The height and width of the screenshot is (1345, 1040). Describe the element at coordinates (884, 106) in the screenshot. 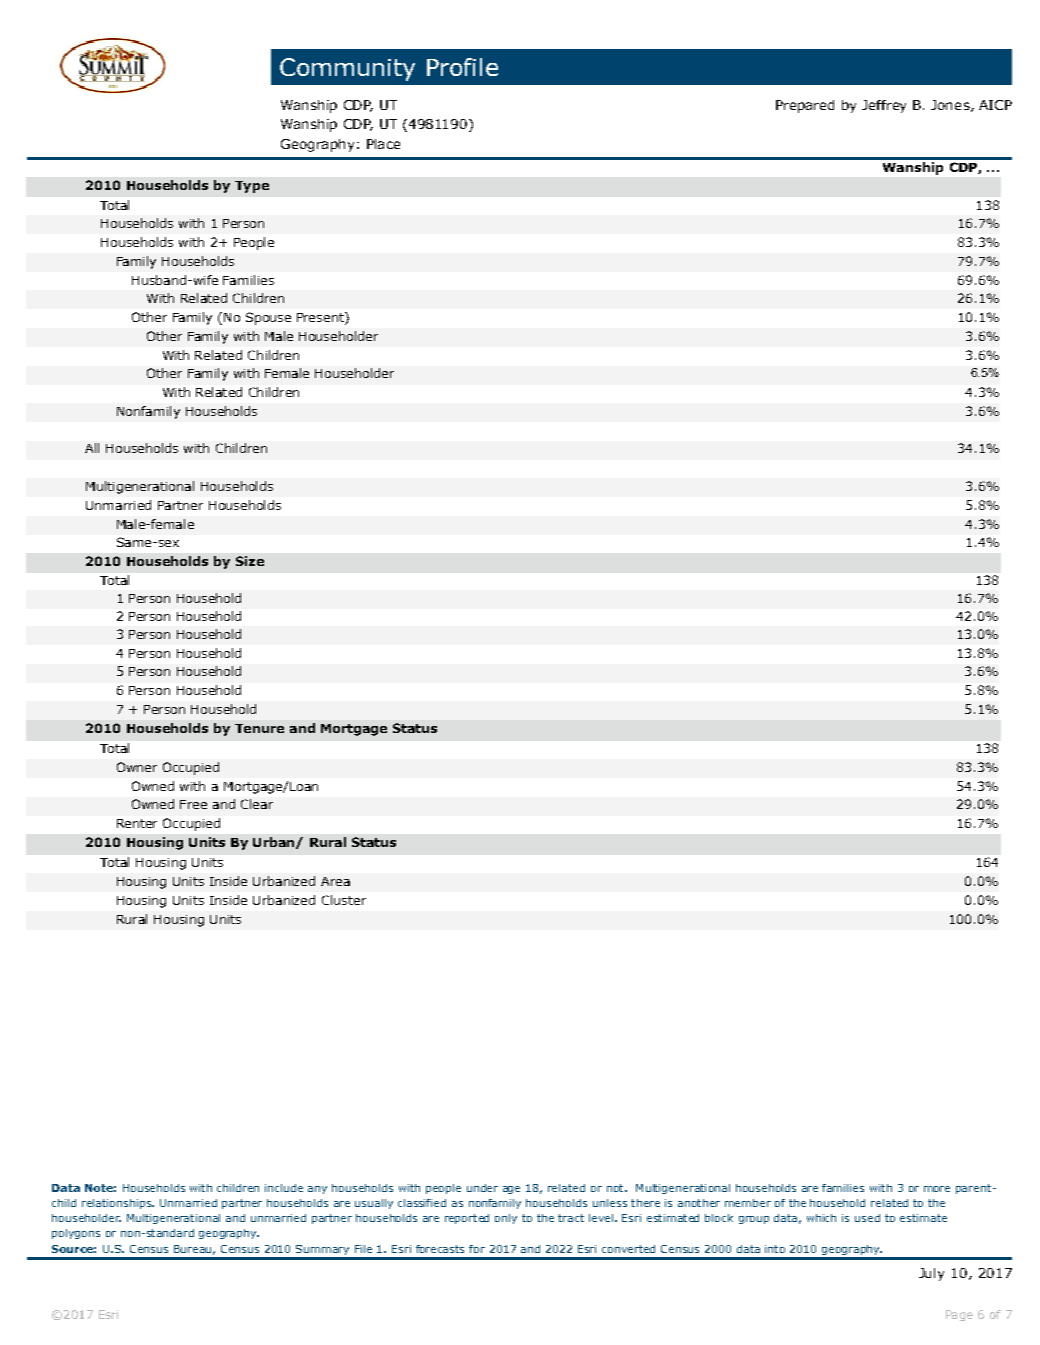

I see `Jeffrey` at that location.
